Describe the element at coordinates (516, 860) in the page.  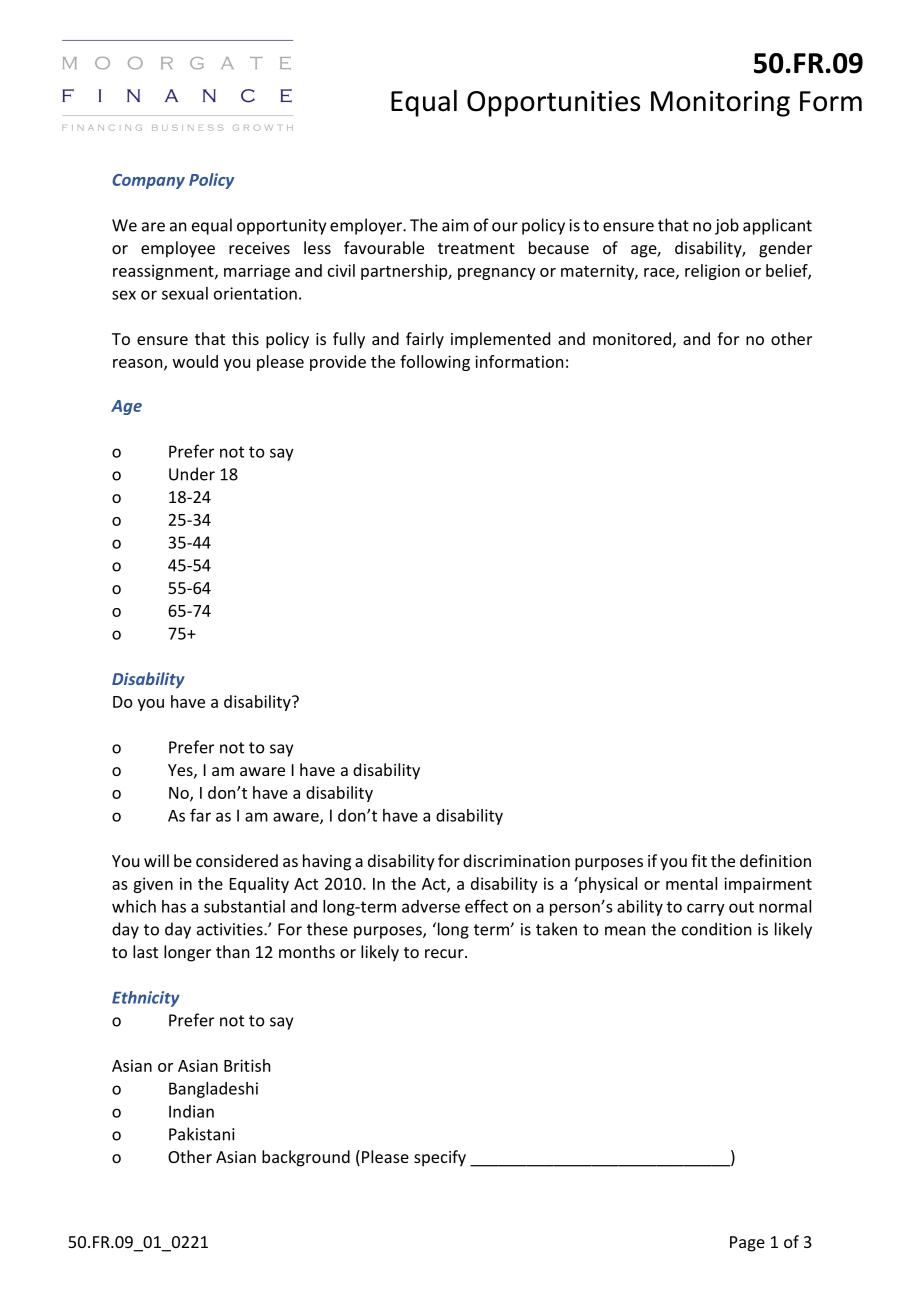
I see `discrimination` at that location.
